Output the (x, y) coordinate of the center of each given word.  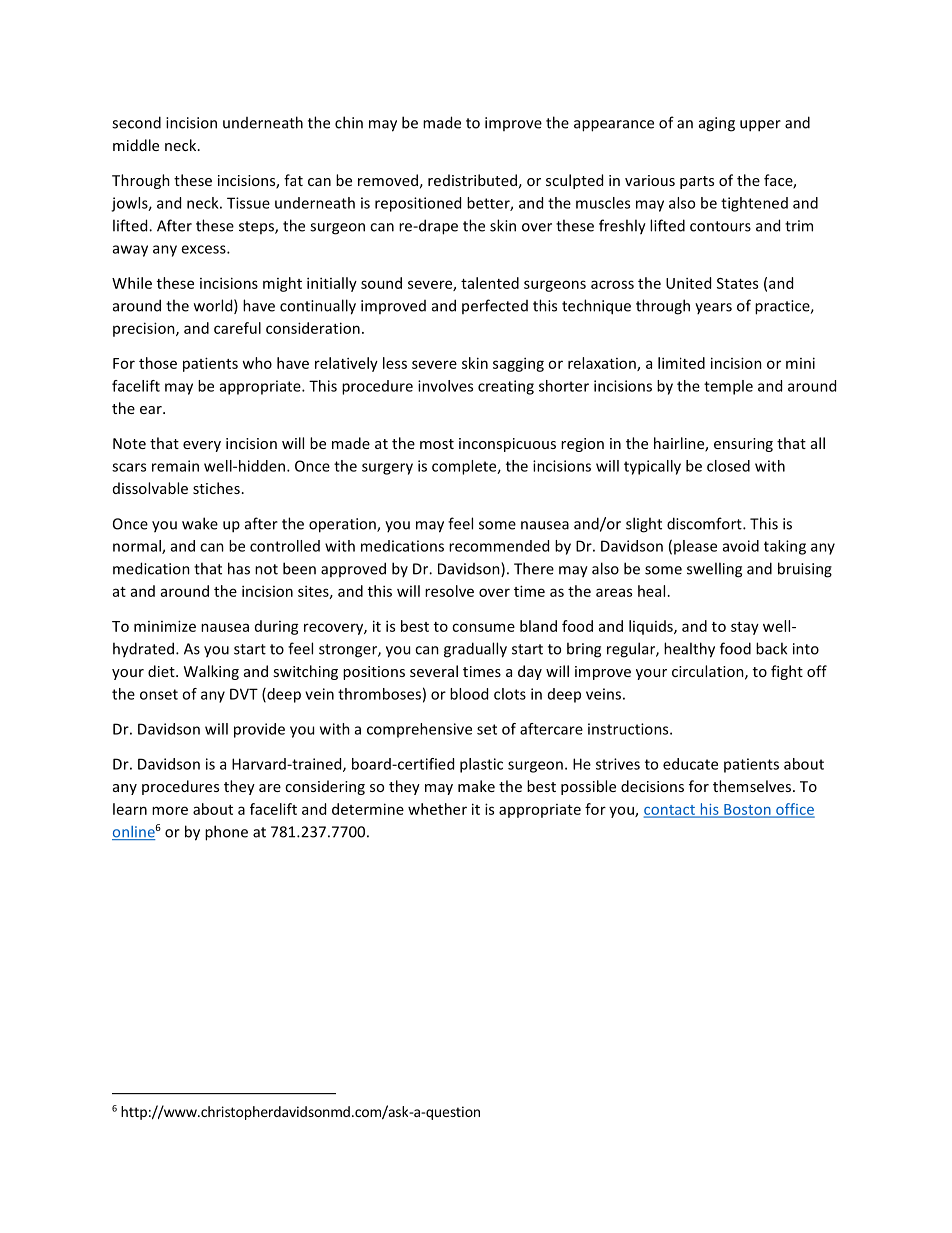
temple (728, 387)
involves (445, 386)
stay (745, 628)
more (170, 810)
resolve (449, 591)
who (257, 363)
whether (437, 809)
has (239, 568)
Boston (747, 810)
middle (136, 145)
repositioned (418, 204)
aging (717, 124)
